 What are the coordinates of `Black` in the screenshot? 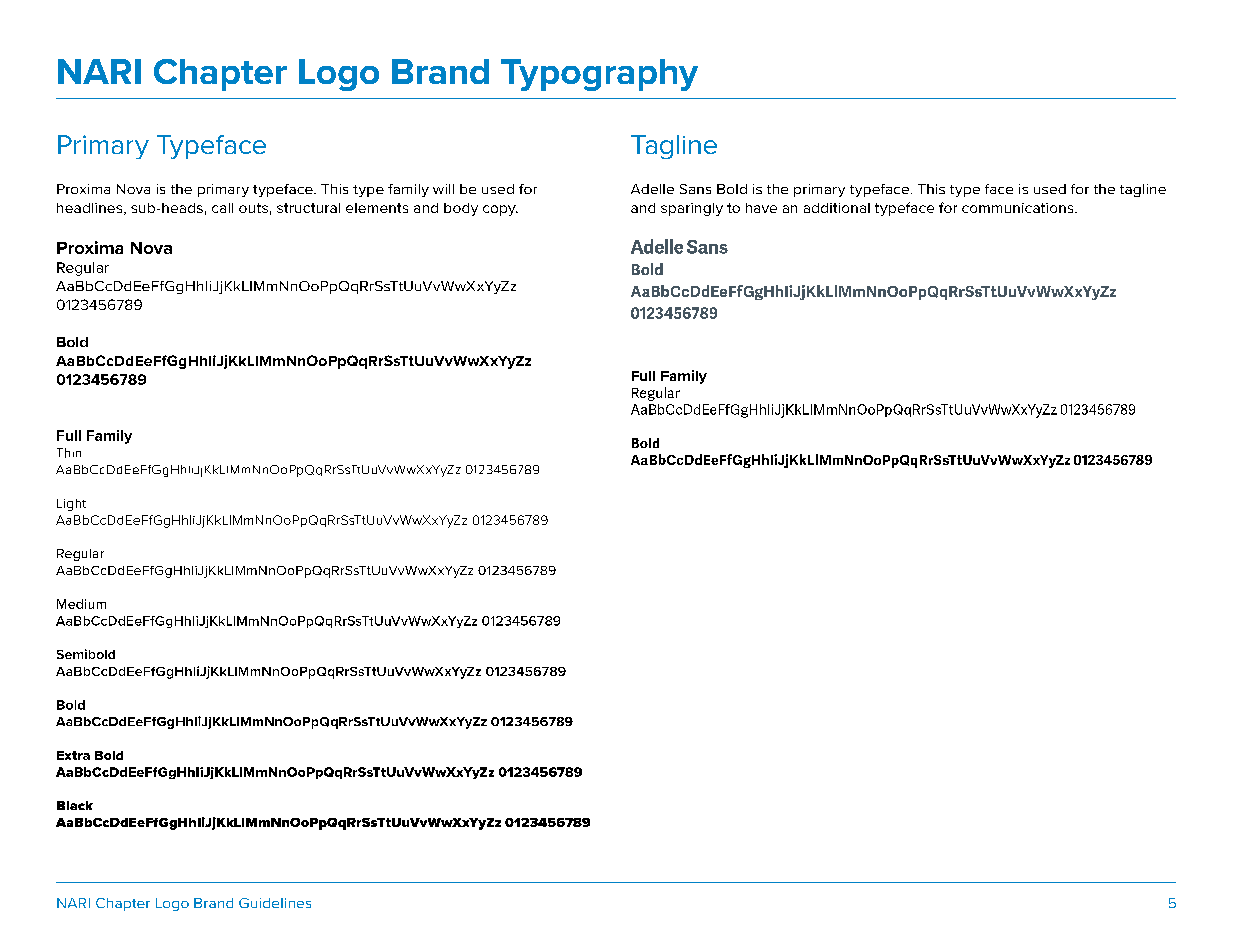 It's located at (75, 805).
